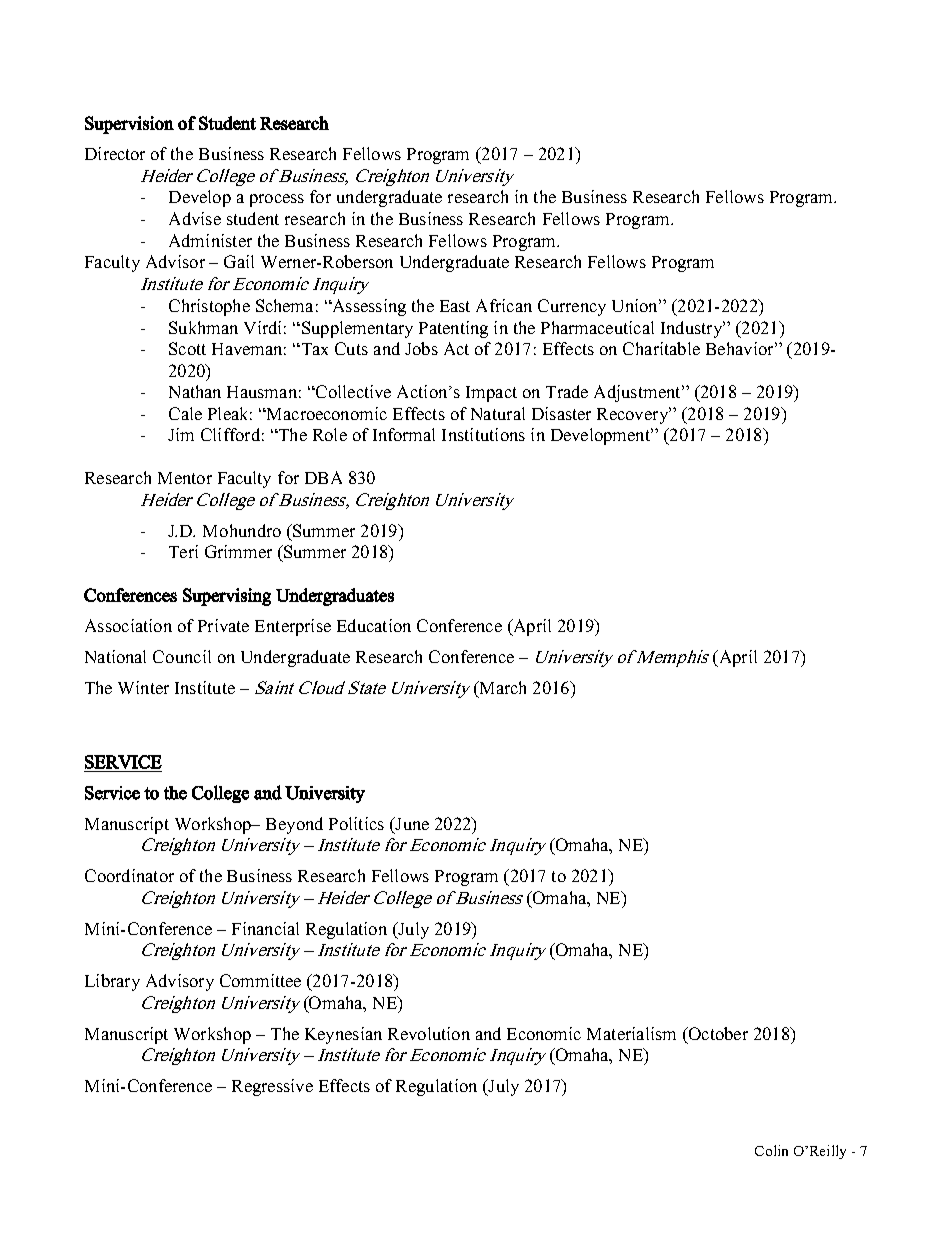  I want to click on Supervision, so click(129, 125).
